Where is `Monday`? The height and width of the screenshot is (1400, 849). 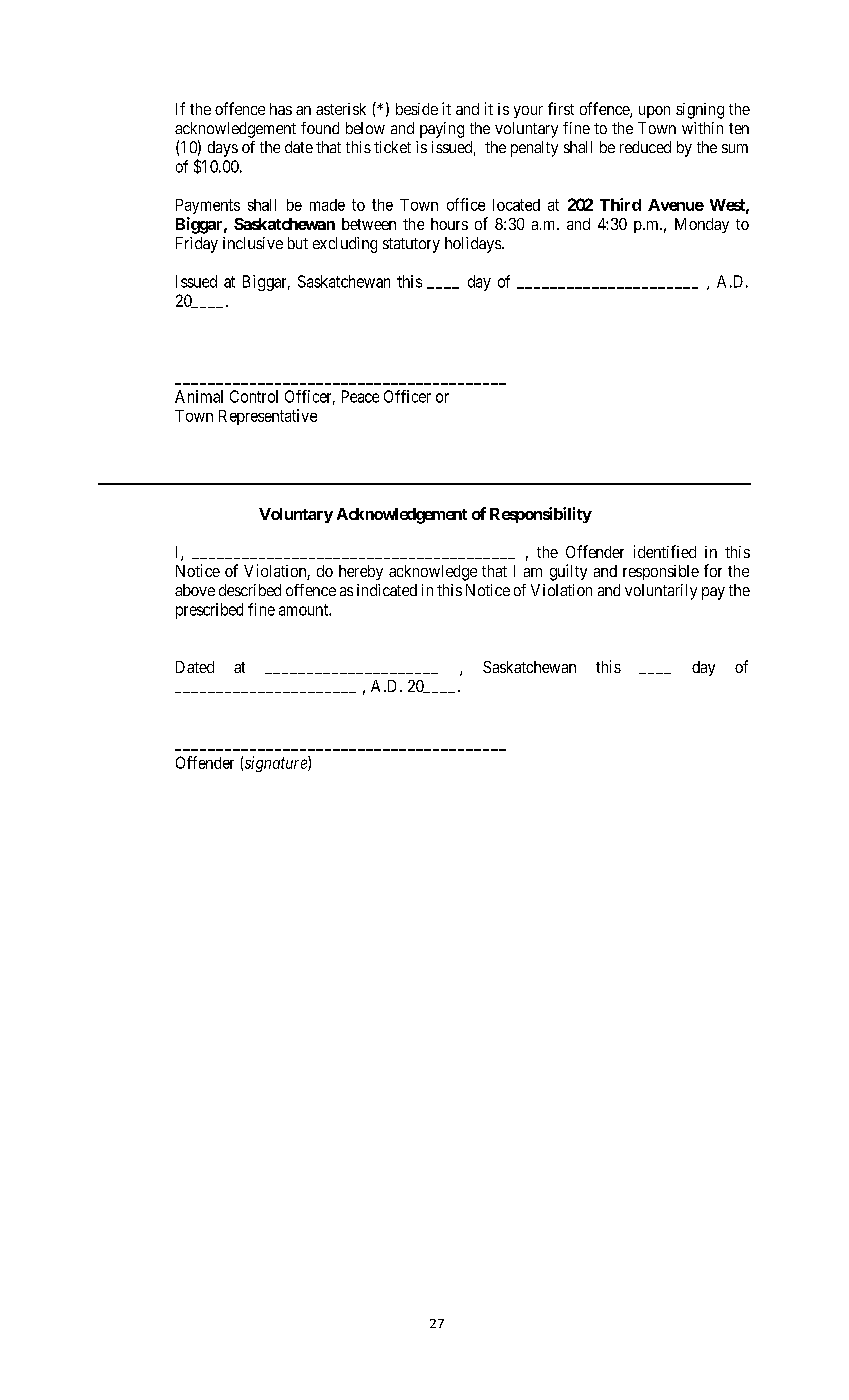 Monday is located at coordinates (702, 225).
